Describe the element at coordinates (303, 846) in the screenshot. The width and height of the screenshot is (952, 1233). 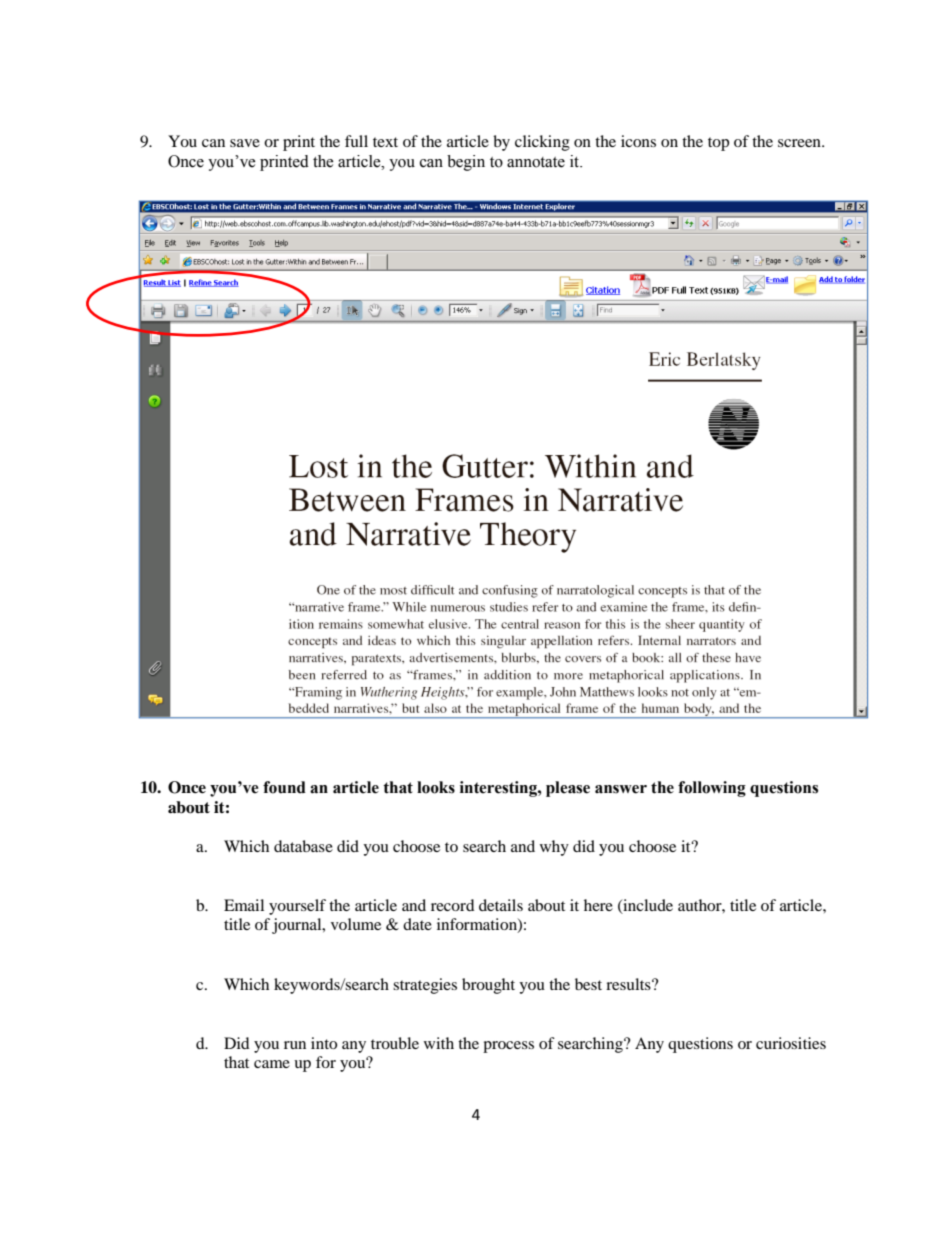
I see `database` at that location.
